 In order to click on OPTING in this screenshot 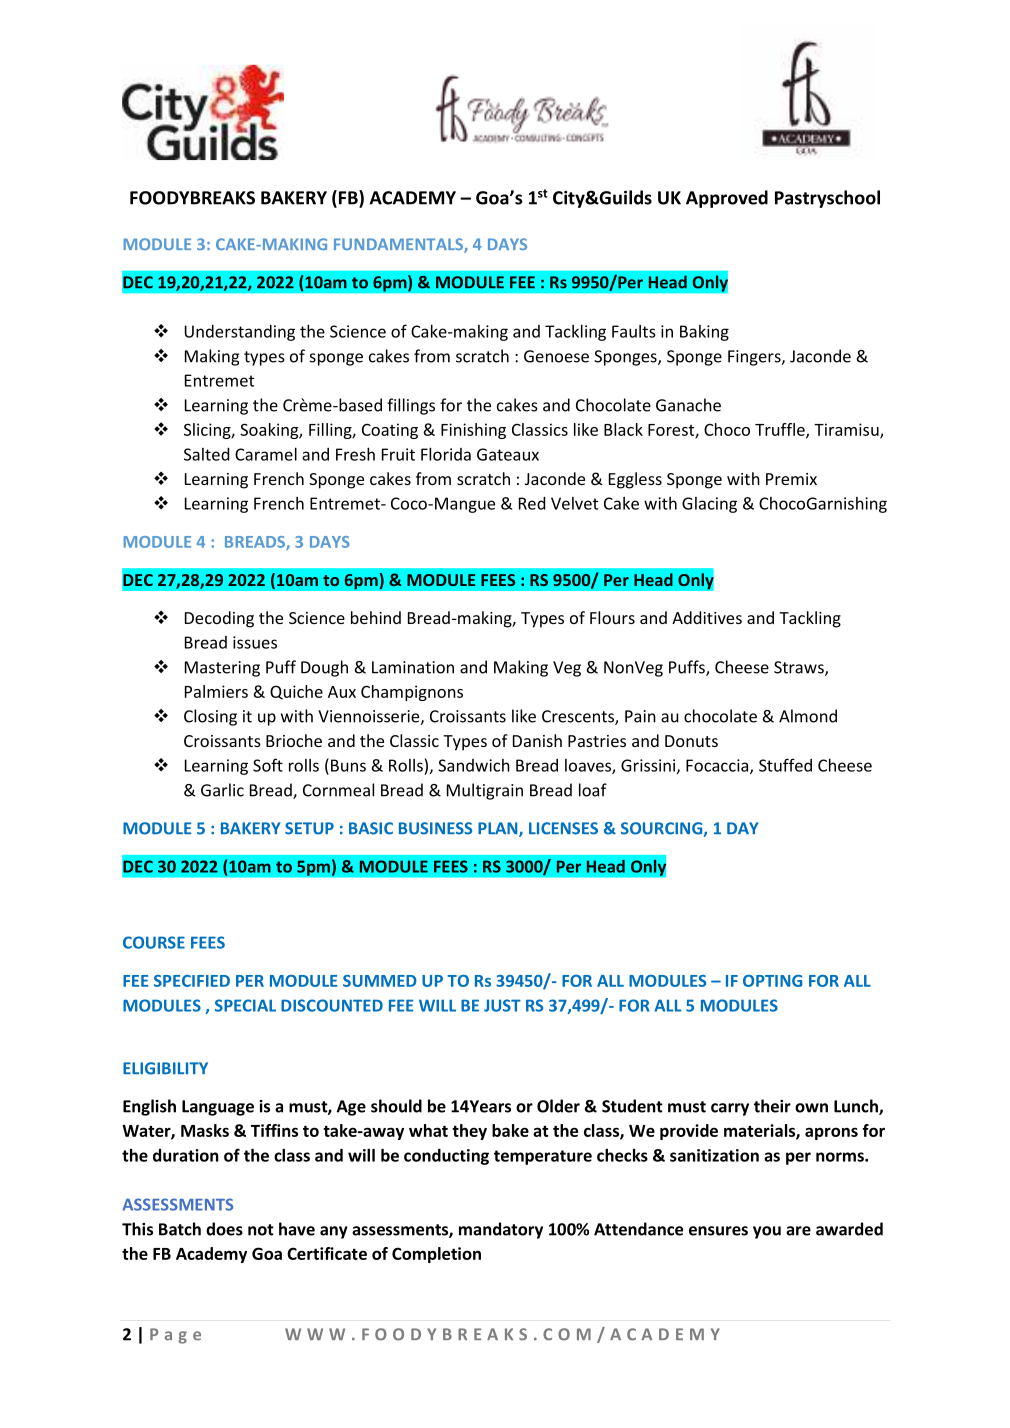, I will do `click(772, 981)`.
